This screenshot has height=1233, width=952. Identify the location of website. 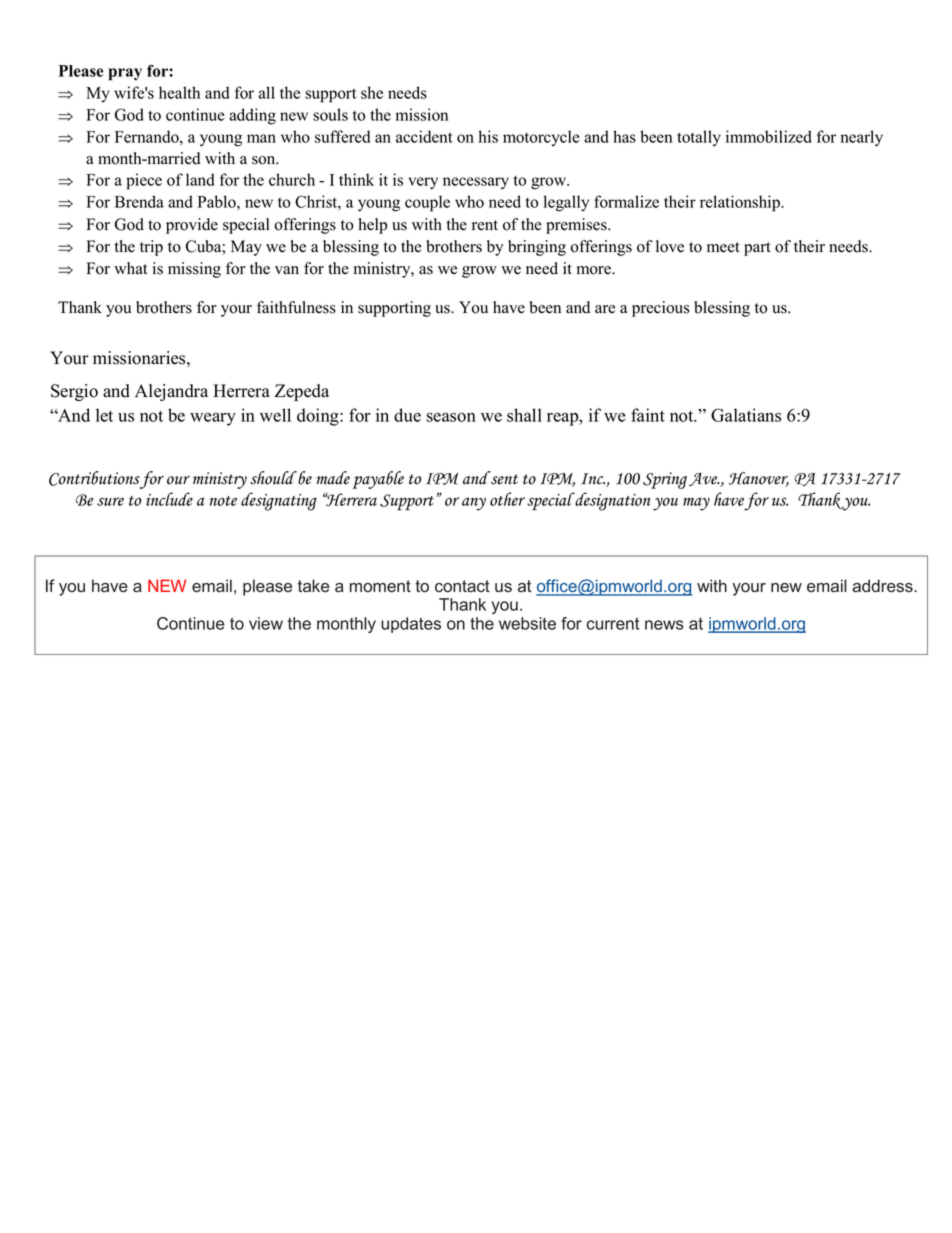
(527, 623).
